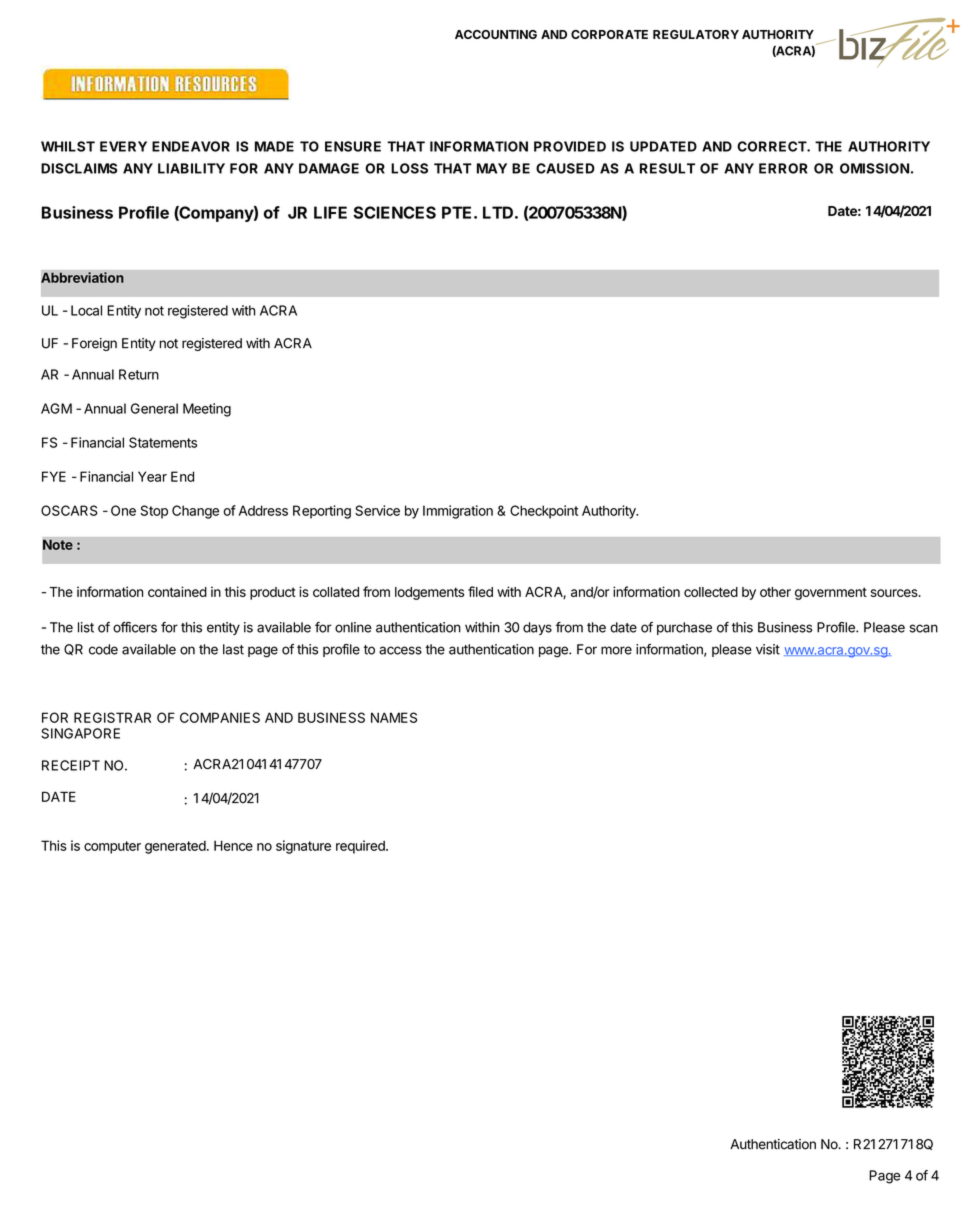  What do you see at coordinates (175, 847) in the screenshot?
I see `generated` at bounding box center [175, 847].
